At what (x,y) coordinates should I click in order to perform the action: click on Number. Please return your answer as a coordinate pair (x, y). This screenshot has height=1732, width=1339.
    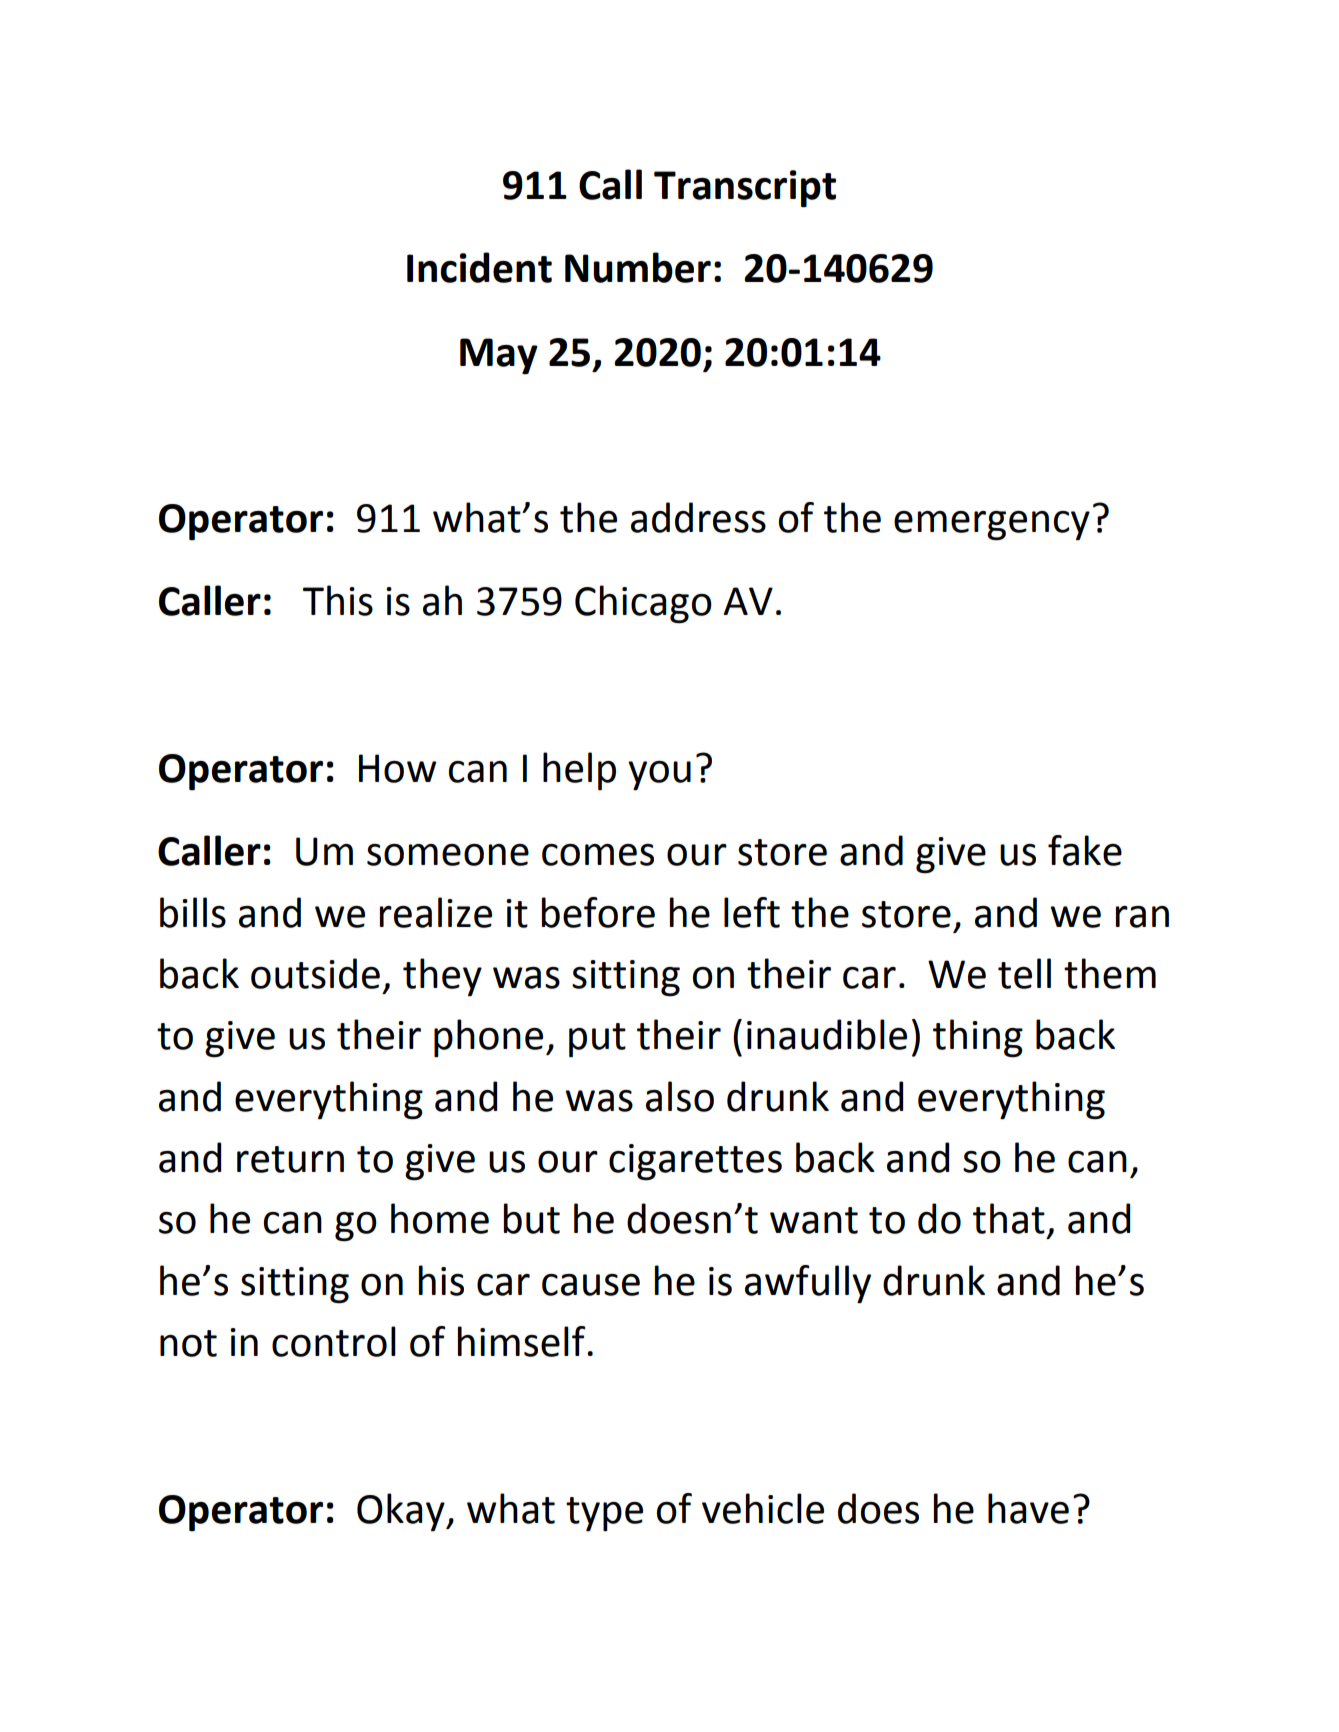
    Looking at the image, I should click on (638, 267).
